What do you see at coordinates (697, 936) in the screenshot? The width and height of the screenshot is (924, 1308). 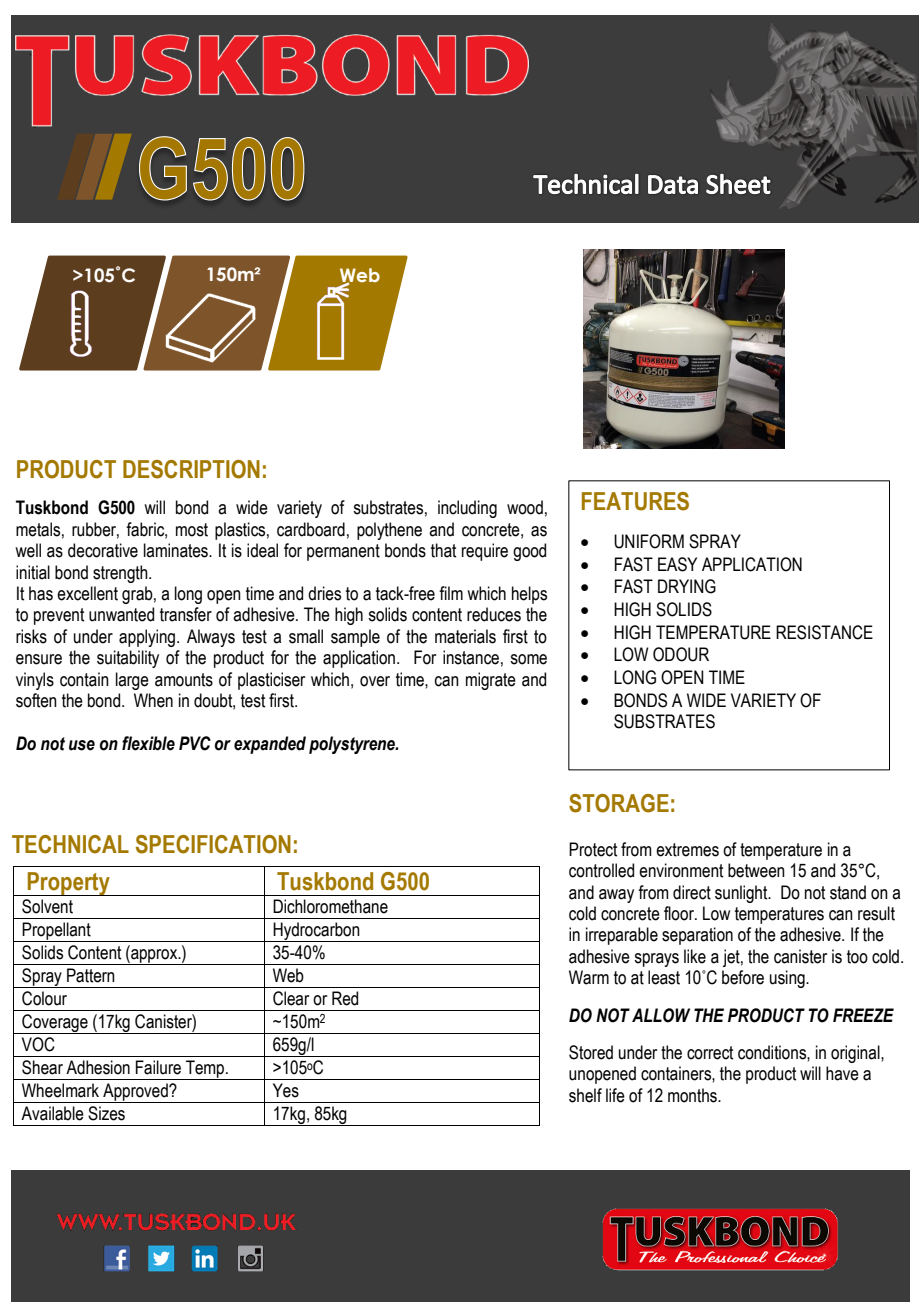 I see `separation` at bounding box center [697, 936].
